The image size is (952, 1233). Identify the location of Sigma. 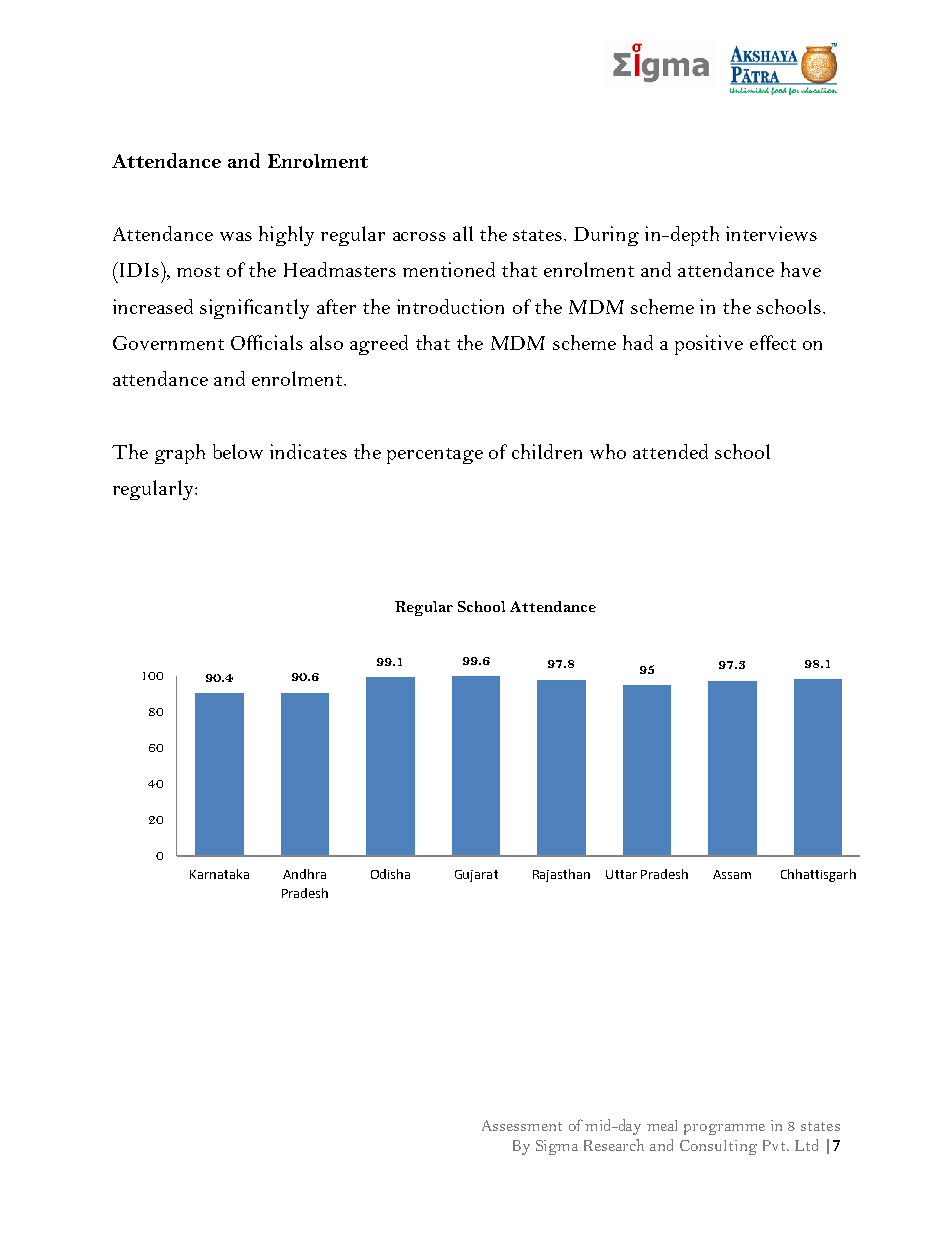
(557, 1147).
